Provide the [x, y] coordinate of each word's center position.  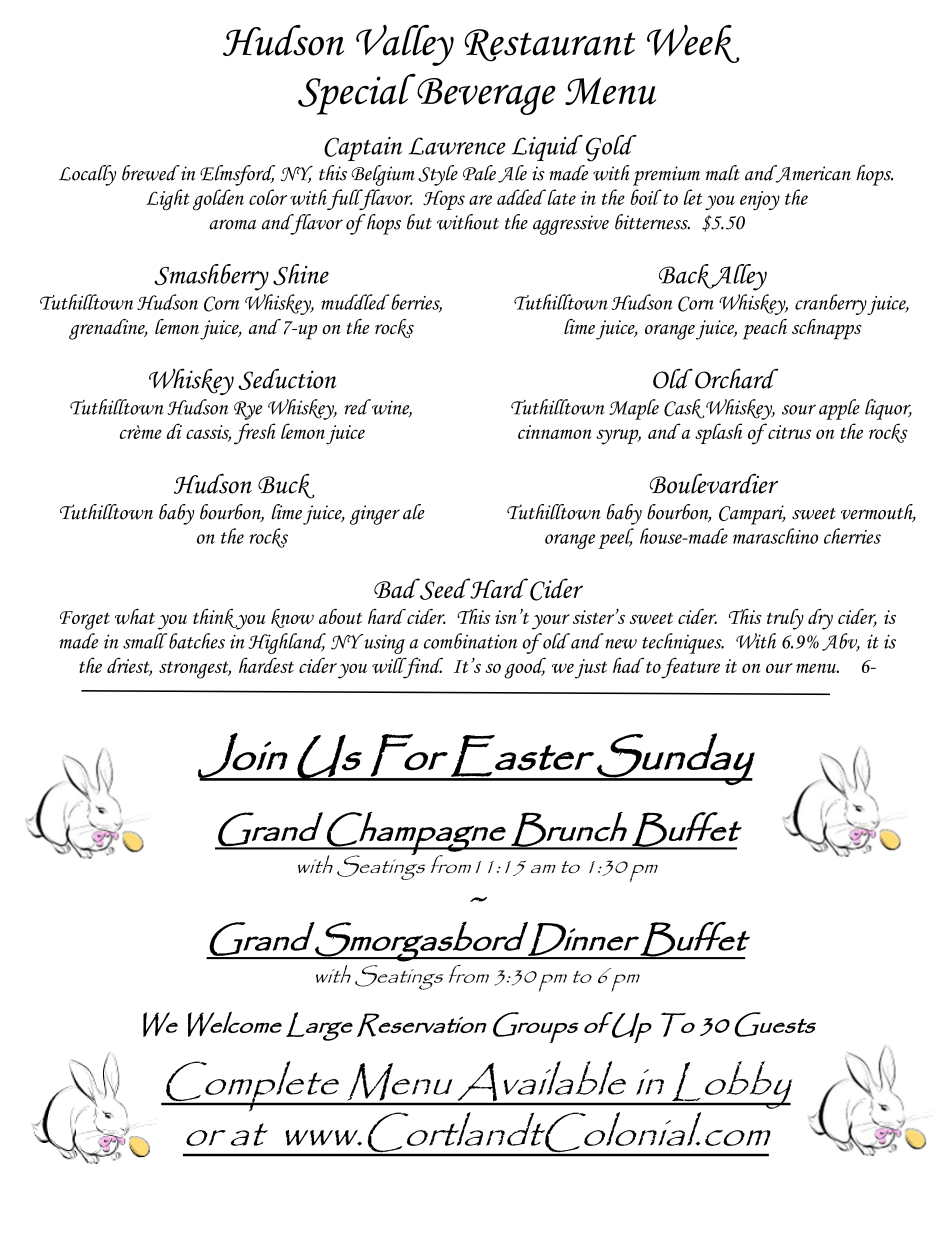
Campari [752, 515]
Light [168, 199]
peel [616, 538]
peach [765, 329]
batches [197, 641]
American [812, 174]
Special [357, 94]
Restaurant [550, 45]
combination [470, 641]
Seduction [287, 379]
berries [416, 303]
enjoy [760, 200]
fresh [255, 434]
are [480, 200]
